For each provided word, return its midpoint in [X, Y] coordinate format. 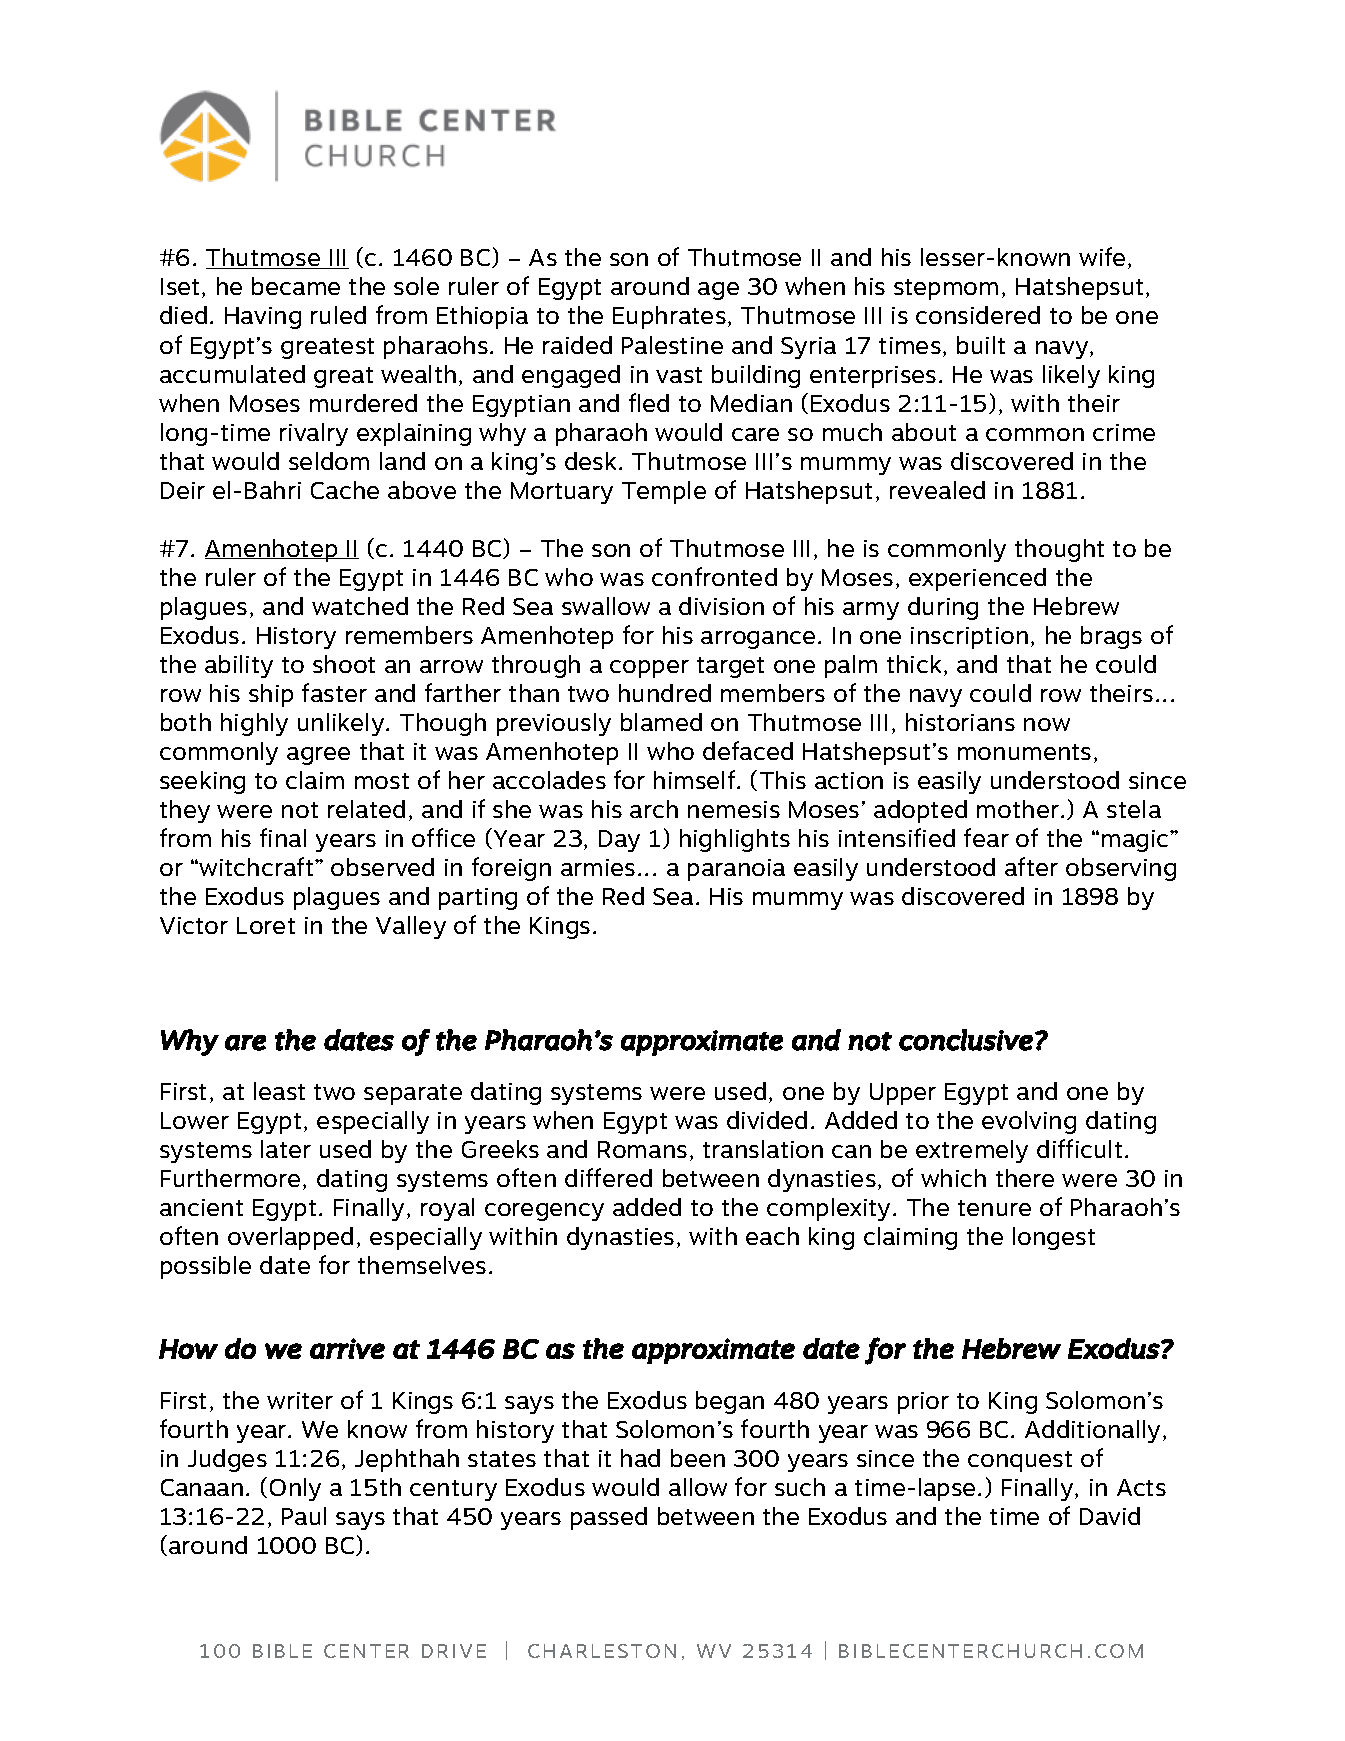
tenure [994, 1208]
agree [318, 756]
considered [978, 315]
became [296, 286]
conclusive [966, 1040]
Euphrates [669, 317]
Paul [304, 1516]
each [772, 1236]
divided [767, 1120]
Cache [345, 490]
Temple [664, 492]
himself [696, 779]
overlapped [290, 1238]
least [279, 1091]
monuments [1024, 752]
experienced [977, 579]
